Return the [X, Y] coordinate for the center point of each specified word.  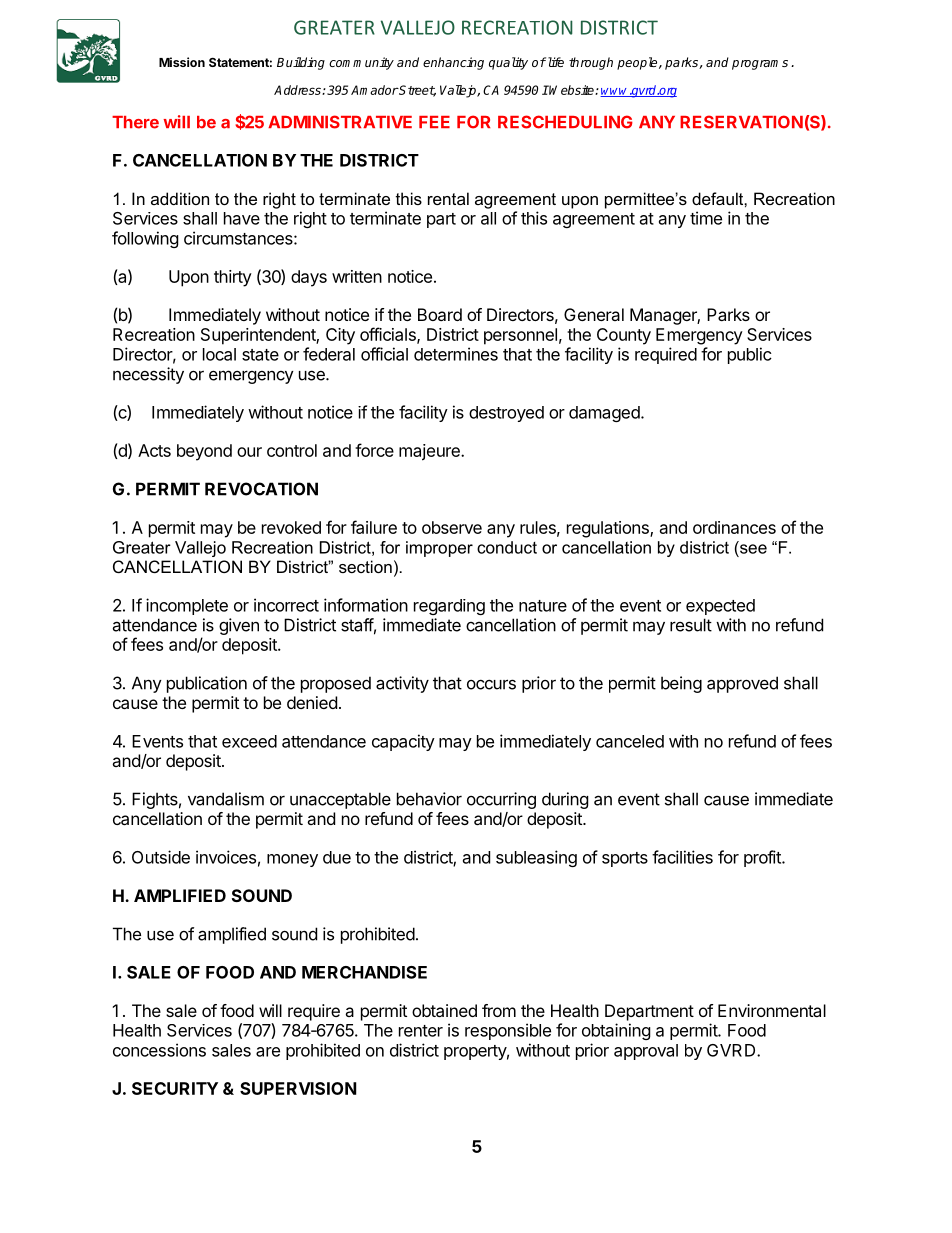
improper [439, 549]
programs [760, 65]
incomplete [187, 606]
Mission [182, 62]
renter [421, 1031]
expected [720, 607]
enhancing [453, 63]
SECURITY [175, 1088]
